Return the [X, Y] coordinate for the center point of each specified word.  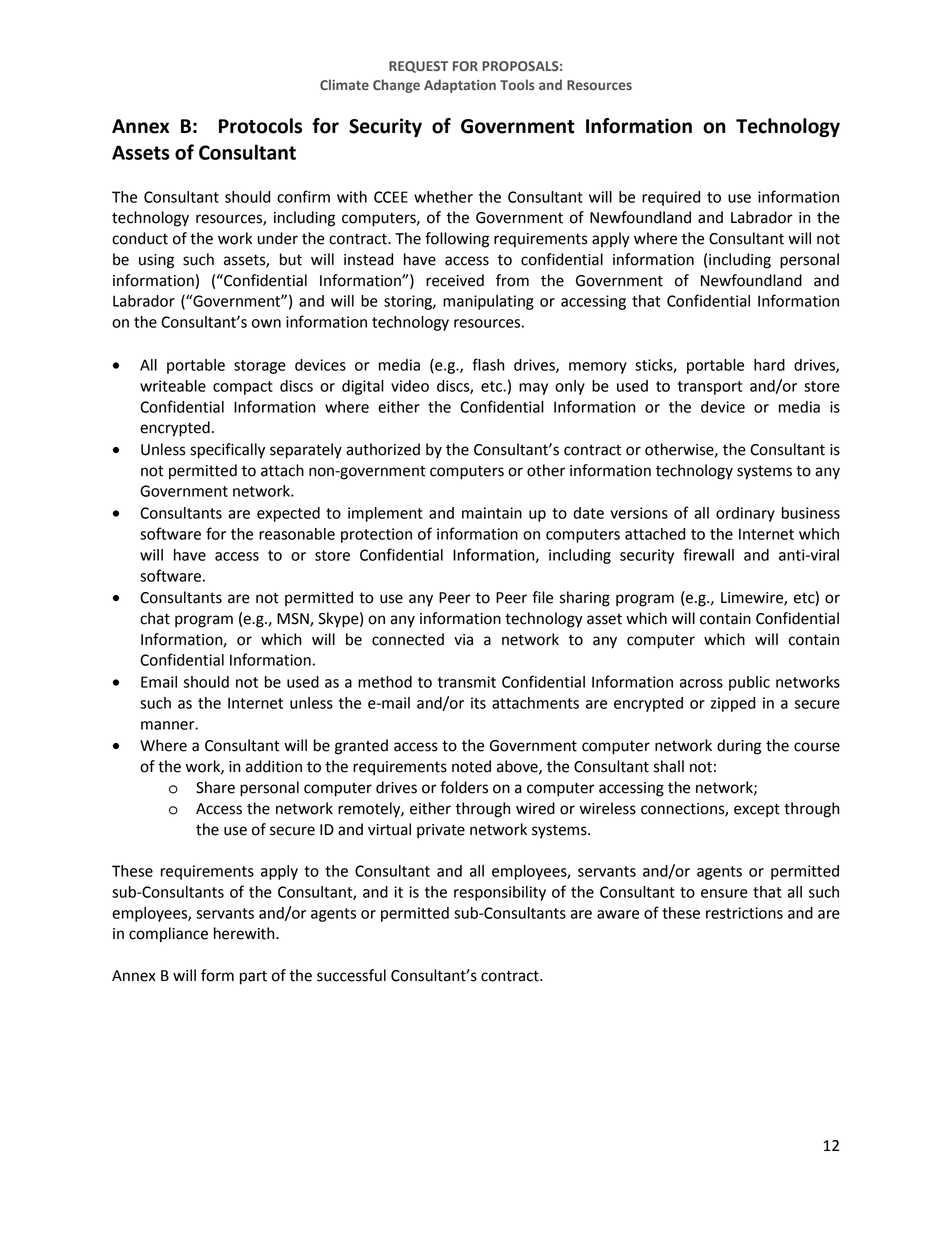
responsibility [500, 893]
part [253, 978]
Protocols [260, 126]
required [671, 198]
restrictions [744, 913]
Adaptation [460, 86]
